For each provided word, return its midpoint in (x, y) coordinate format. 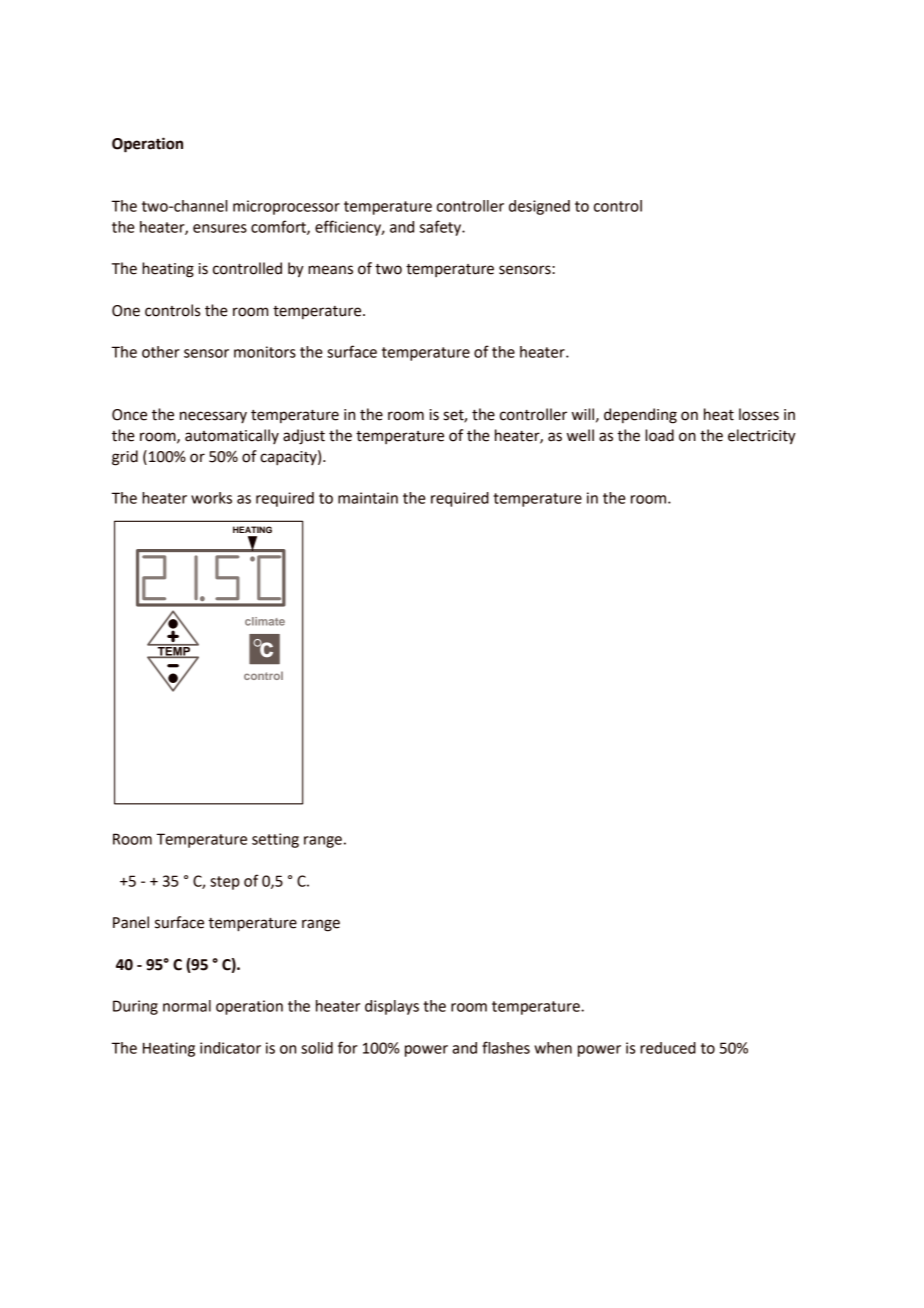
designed (539, 207)
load (659, 435)
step (225, 883)
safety (442, 228)
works (211, 498)
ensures (220, 228)
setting (275, 840)
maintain (368, 498)
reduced (668, 1048)
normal (187, 1006)
